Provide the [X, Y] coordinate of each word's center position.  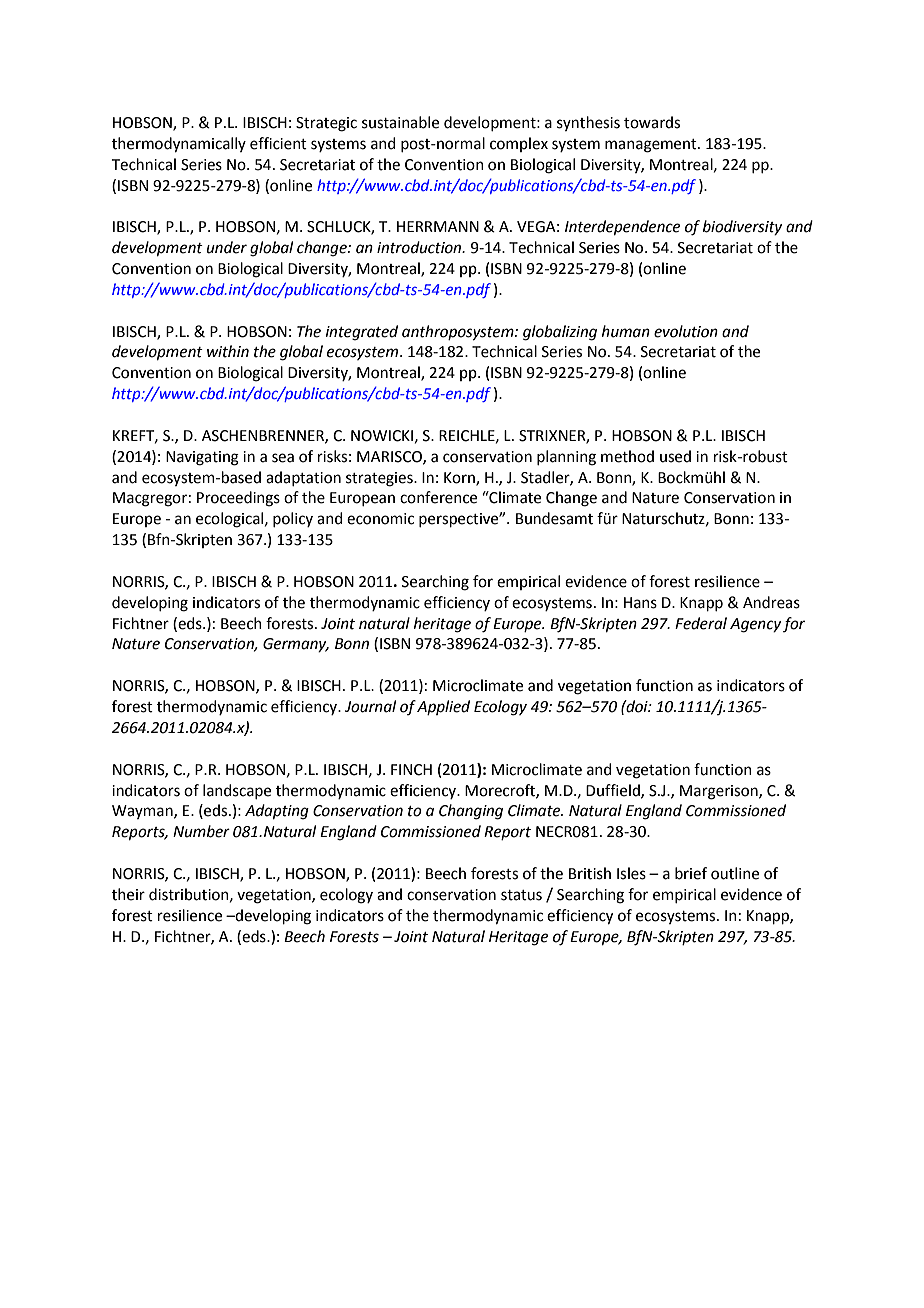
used [675, 456]
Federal [701, 623]
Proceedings [238, 499]
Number [201, 831]
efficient [278, 143]
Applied [443, 707]
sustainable [400, 122]
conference [438, 497]
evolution [686, 331]
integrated [362, 333]
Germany [296, 645]
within [228, 351]
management [652, 146]
